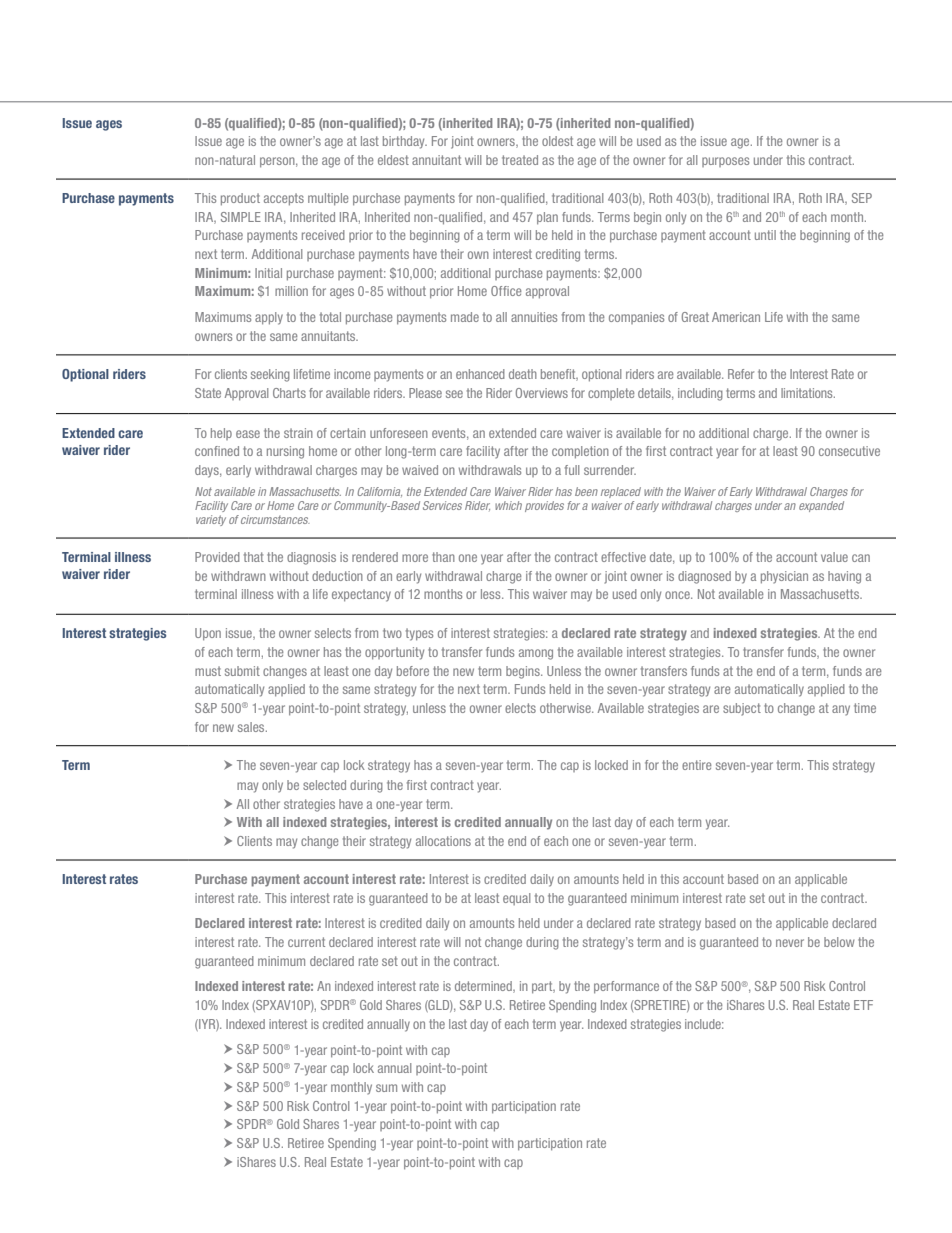 This image has width=952, height=1233. I want to click on entire, so click(696, 765).
